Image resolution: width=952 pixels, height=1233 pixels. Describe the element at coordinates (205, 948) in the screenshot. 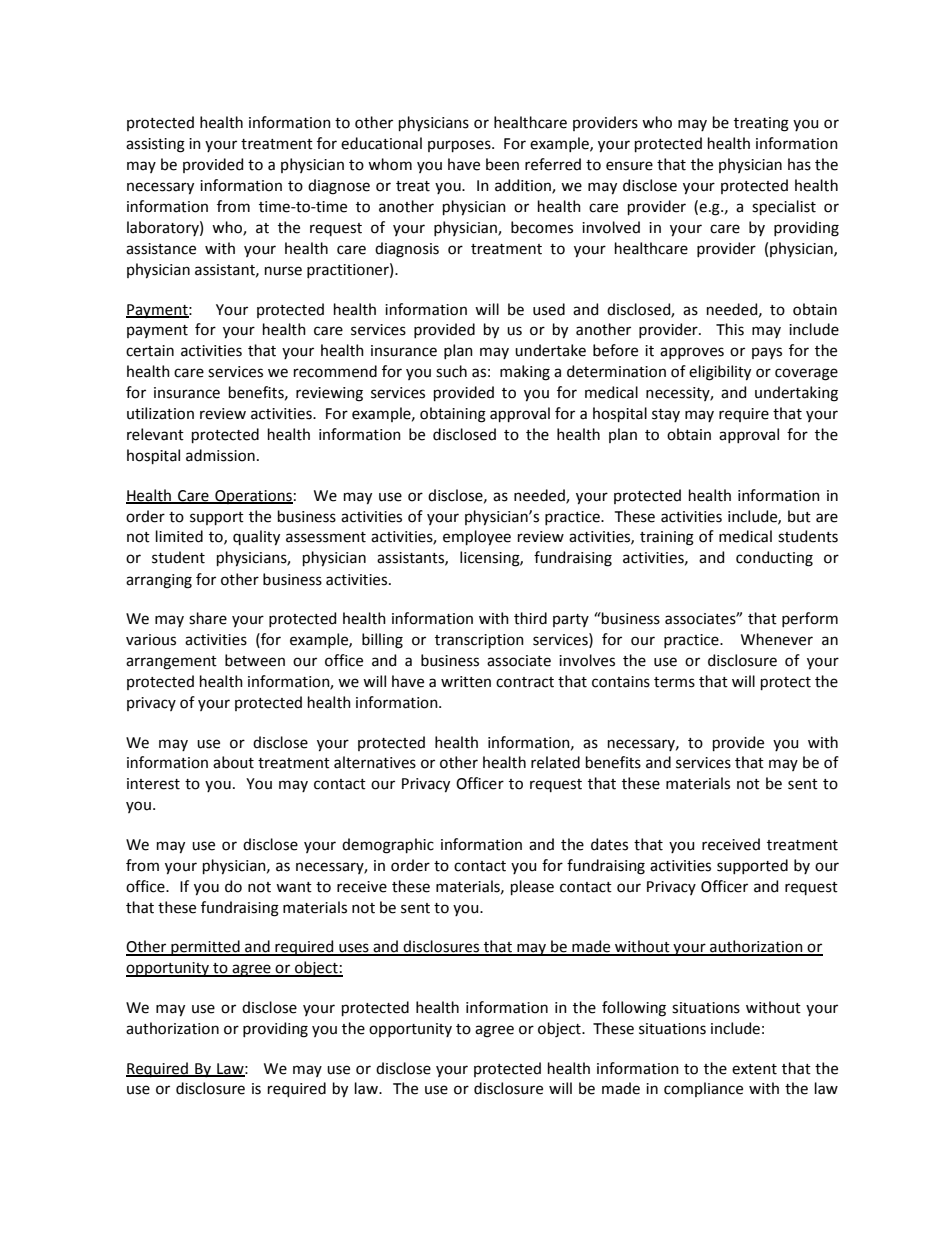

I see `permitted` at that location.
